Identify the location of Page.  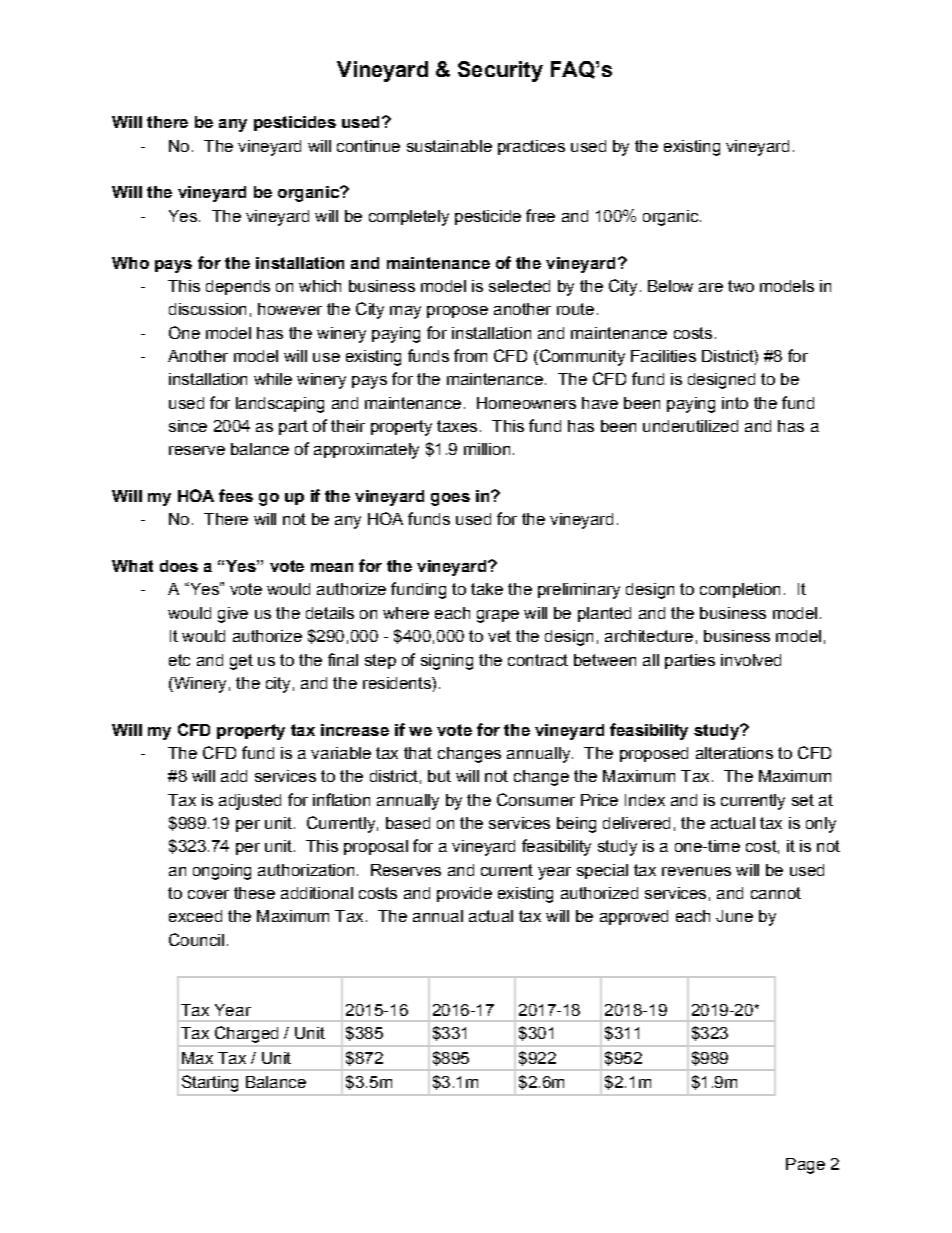
(805, 1166).
